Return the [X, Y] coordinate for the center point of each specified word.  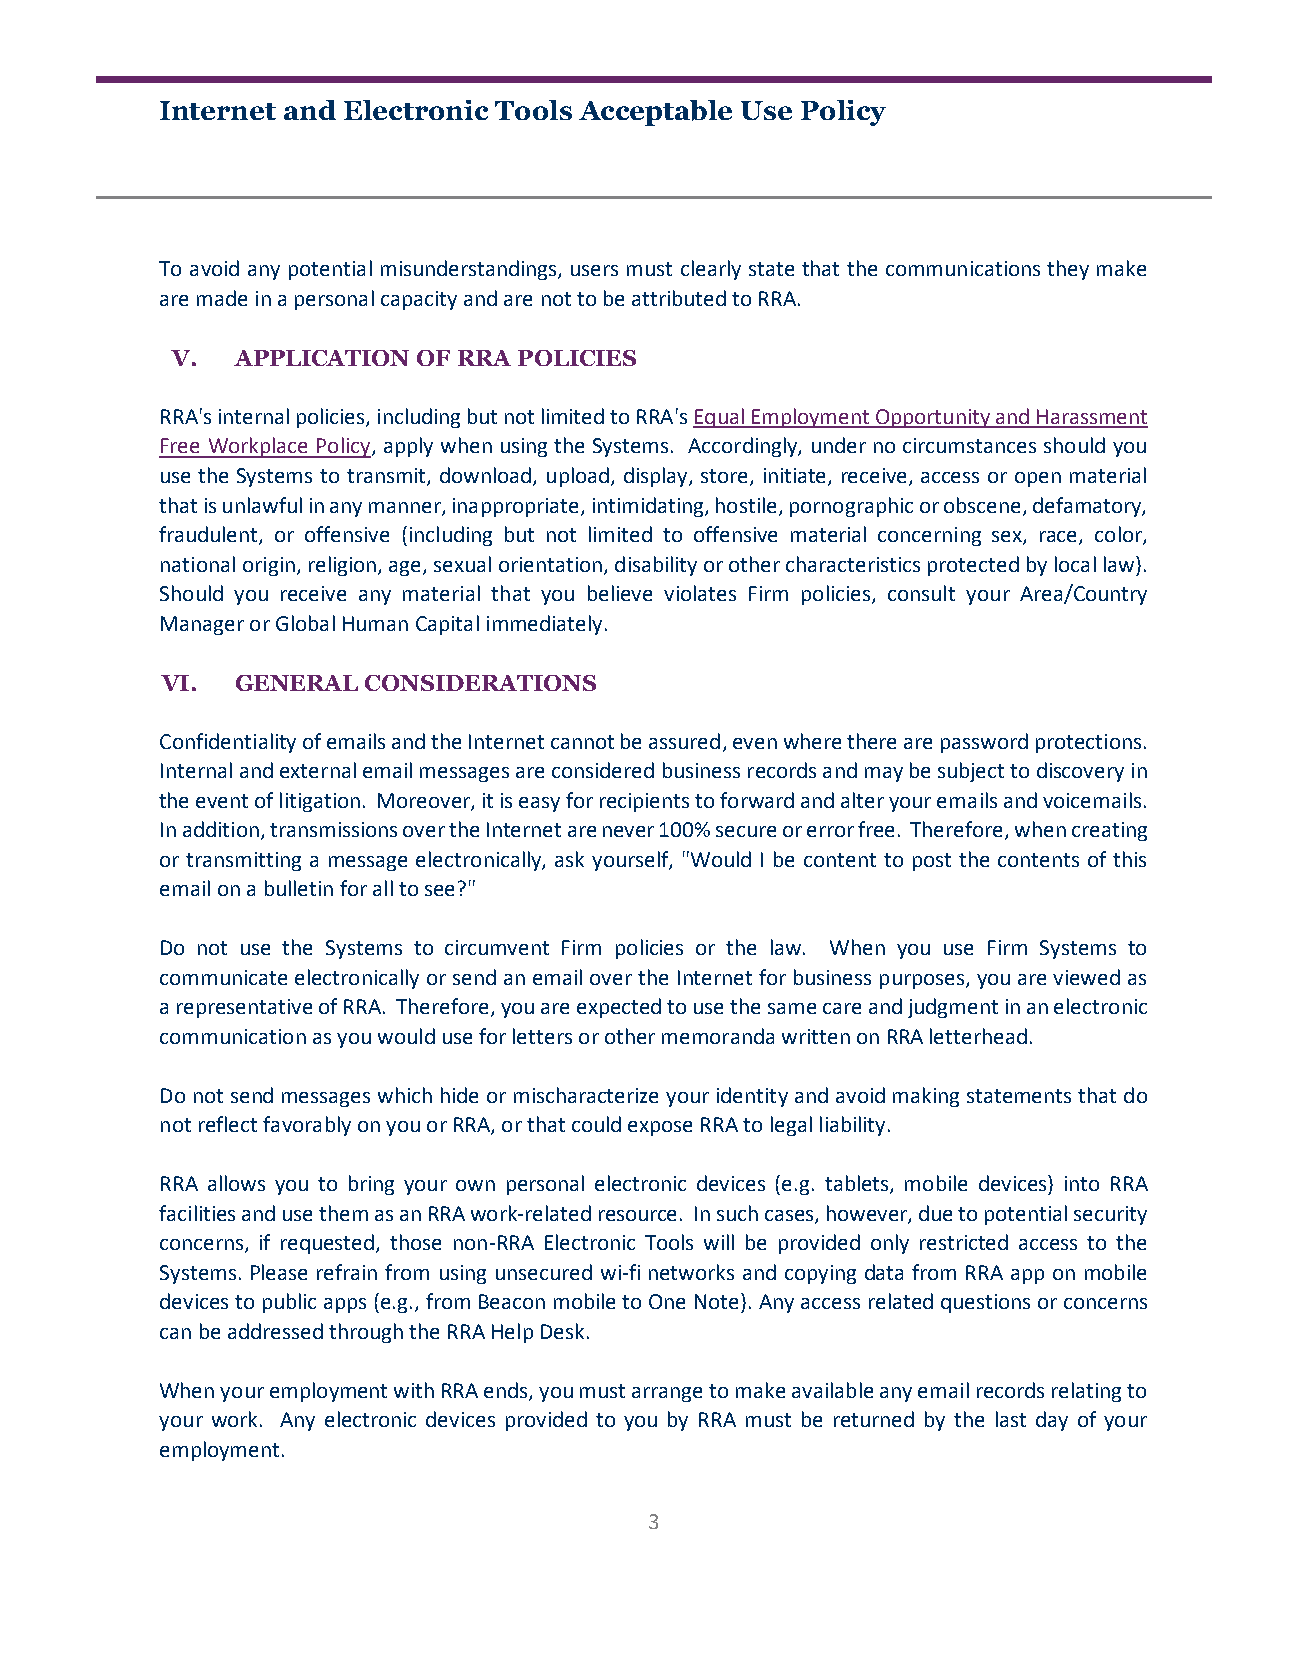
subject [971, 772]
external [318, 770]
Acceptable [655, 113]
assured [684, 741]
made [222, 298]
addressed [275, 1331]
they [1068, 270]
